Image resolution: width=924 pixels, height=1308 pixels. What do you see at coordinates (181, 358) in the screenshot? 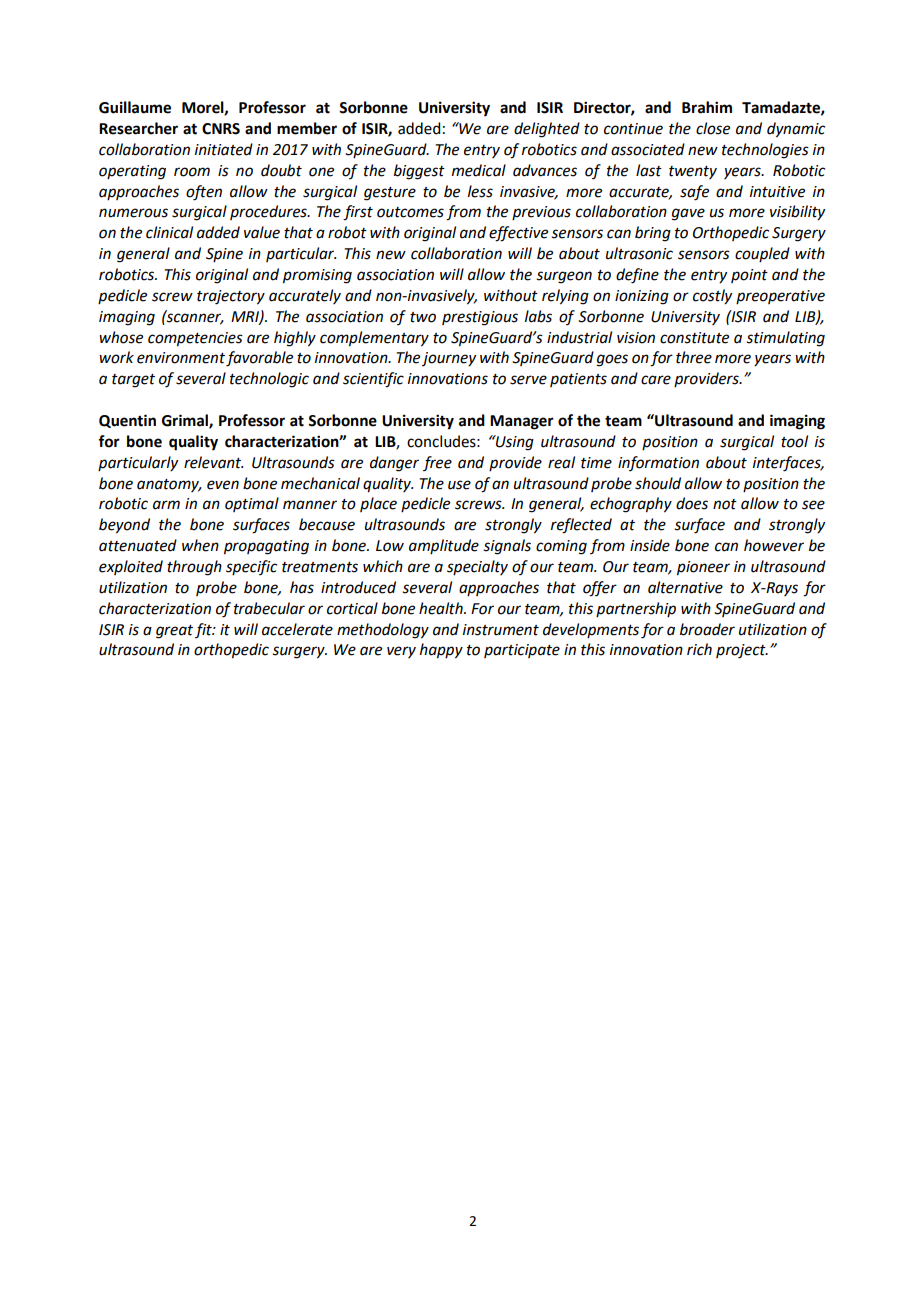
I see `environment` at bounding box center [181, 358].
